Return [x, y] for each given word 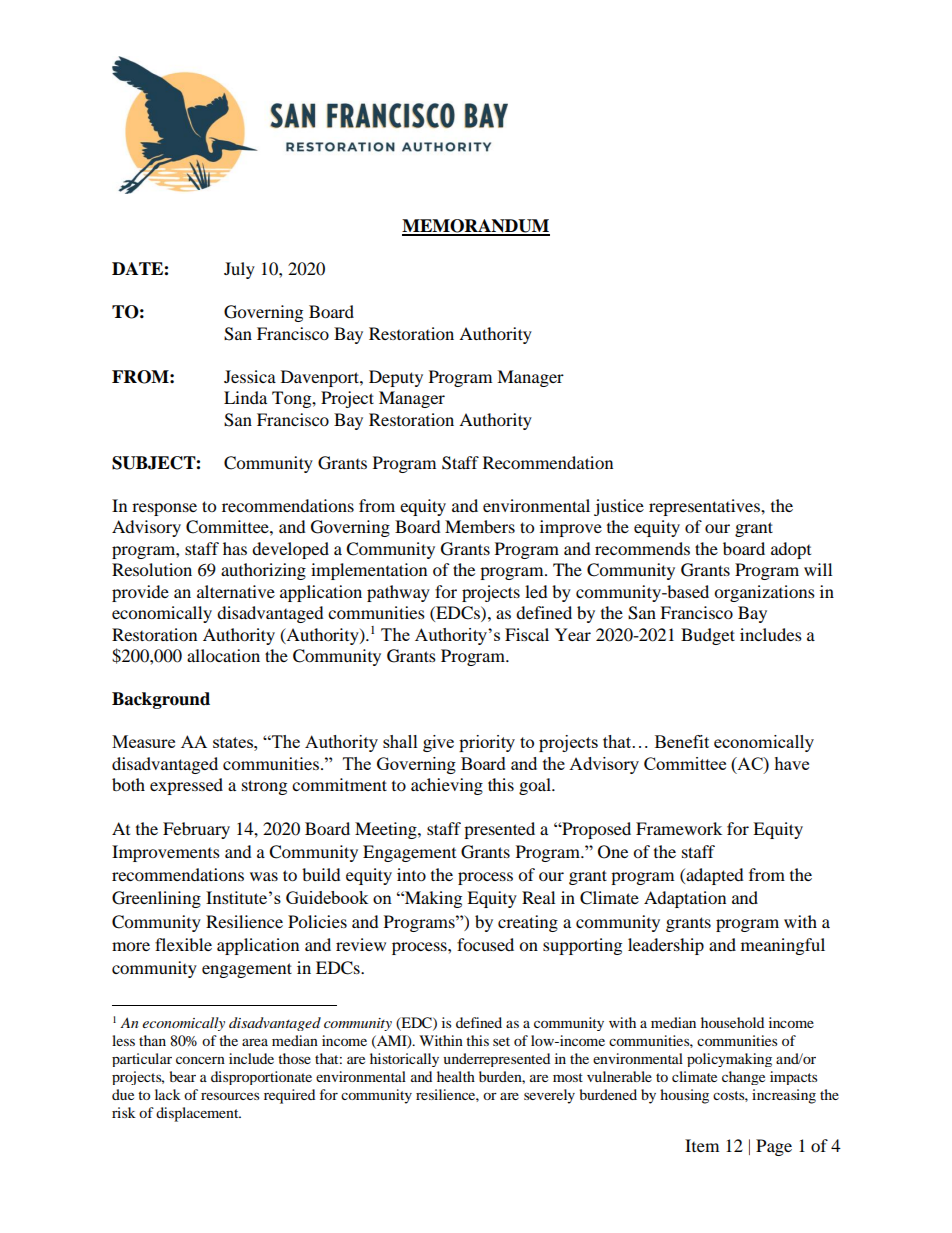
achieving [447, 786]
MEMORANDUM [476, 227]
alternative [236, 591]
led [536, 591]
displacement [198, 1114]
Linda [245, 397]
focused [485, 944]
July [239, 270]
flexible [183, 944]
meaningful [783, 946]
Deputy [396, 378]
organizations [764, 593]
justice [619, 507]
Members [480, 526]
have [791, 763]
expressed [186, 786]
